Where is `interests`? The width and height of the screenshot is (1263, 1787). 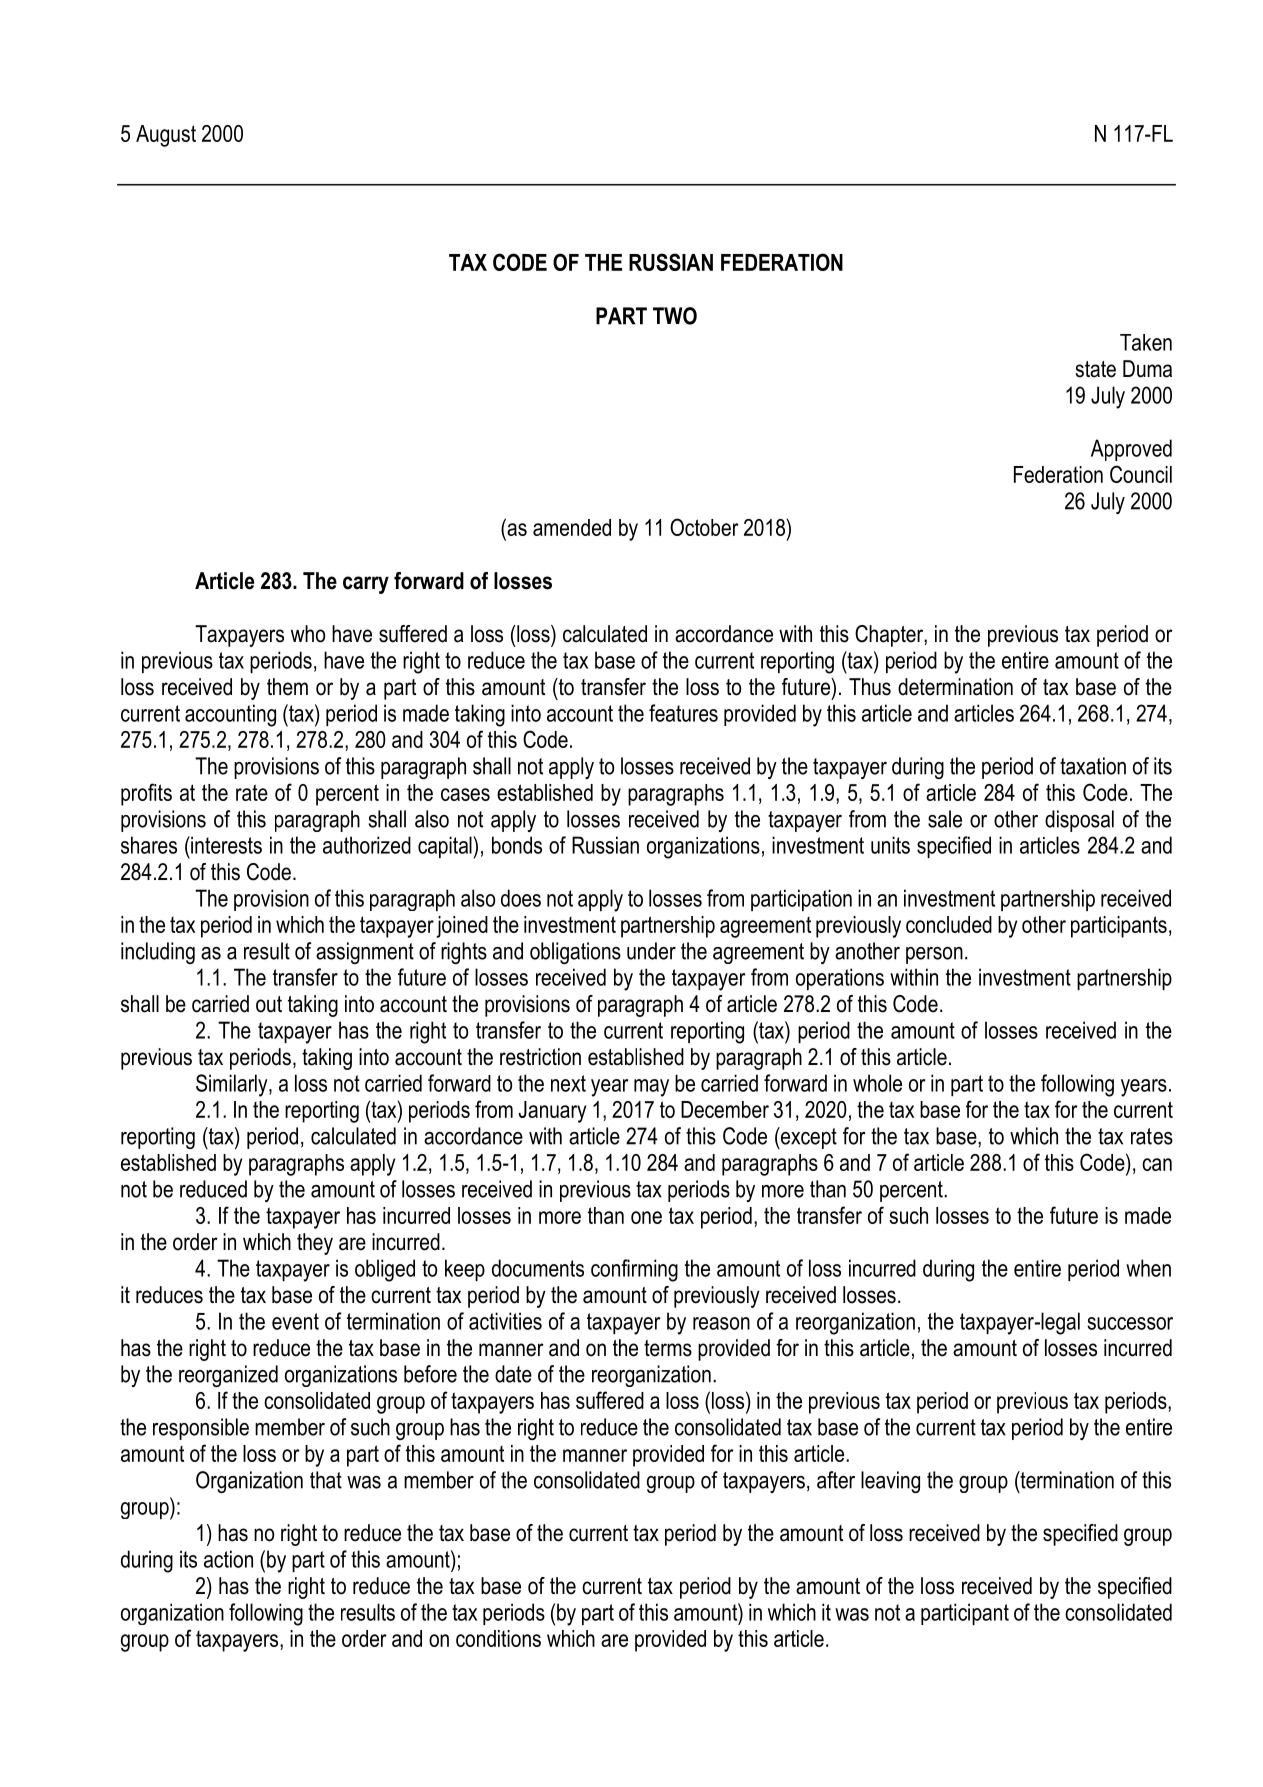 interests is located at coordinates (225, 845).
